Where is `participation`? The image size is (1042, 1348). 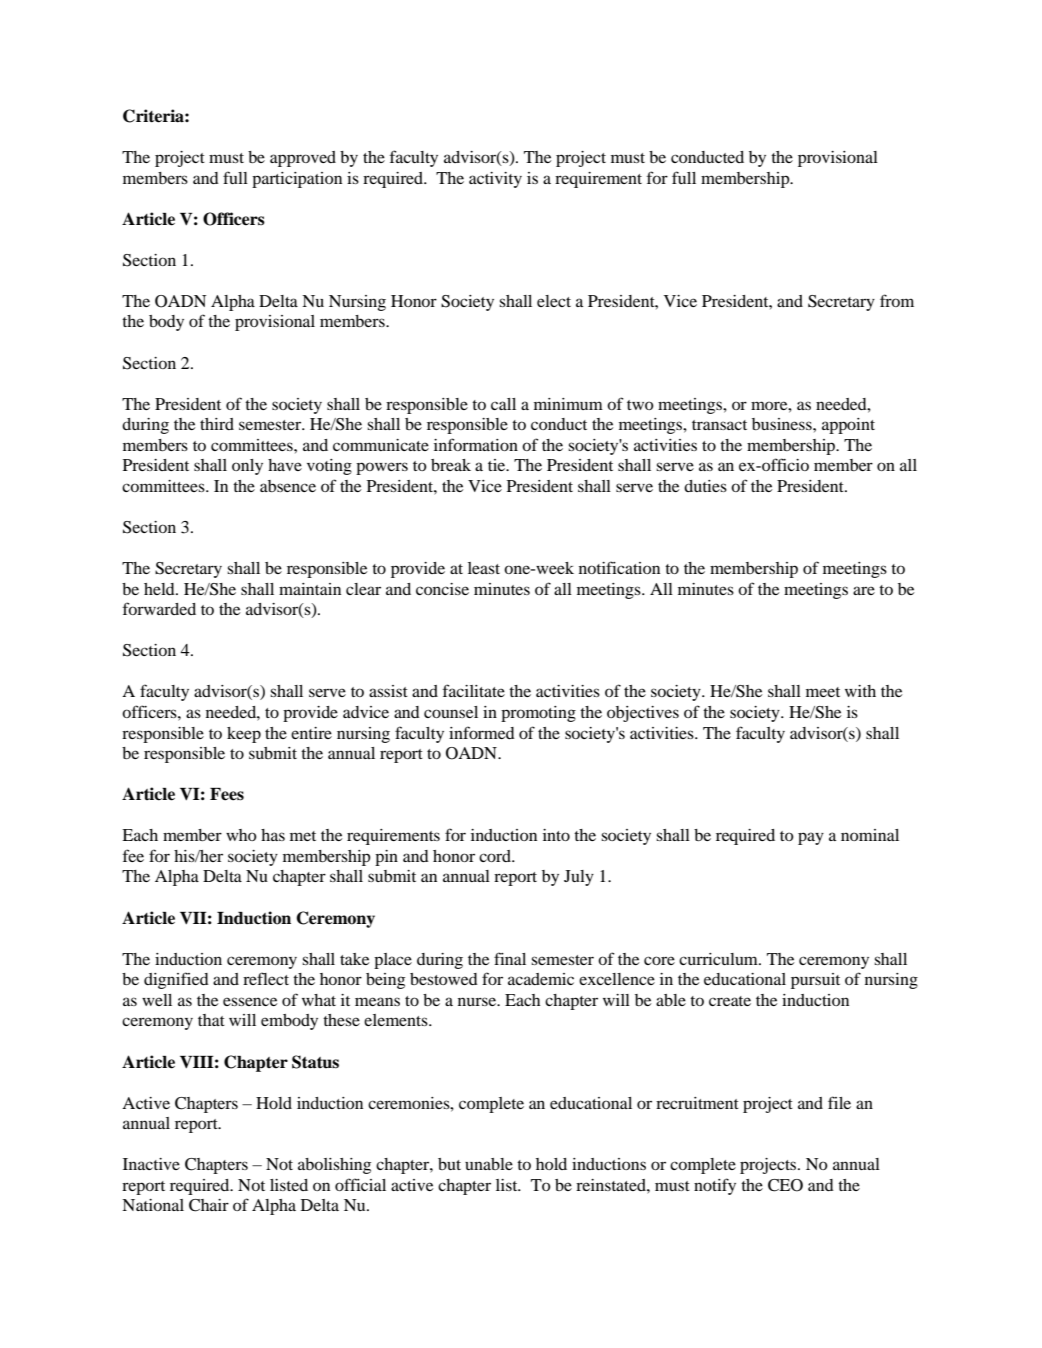 participation is located at coordinates (297, 180).
